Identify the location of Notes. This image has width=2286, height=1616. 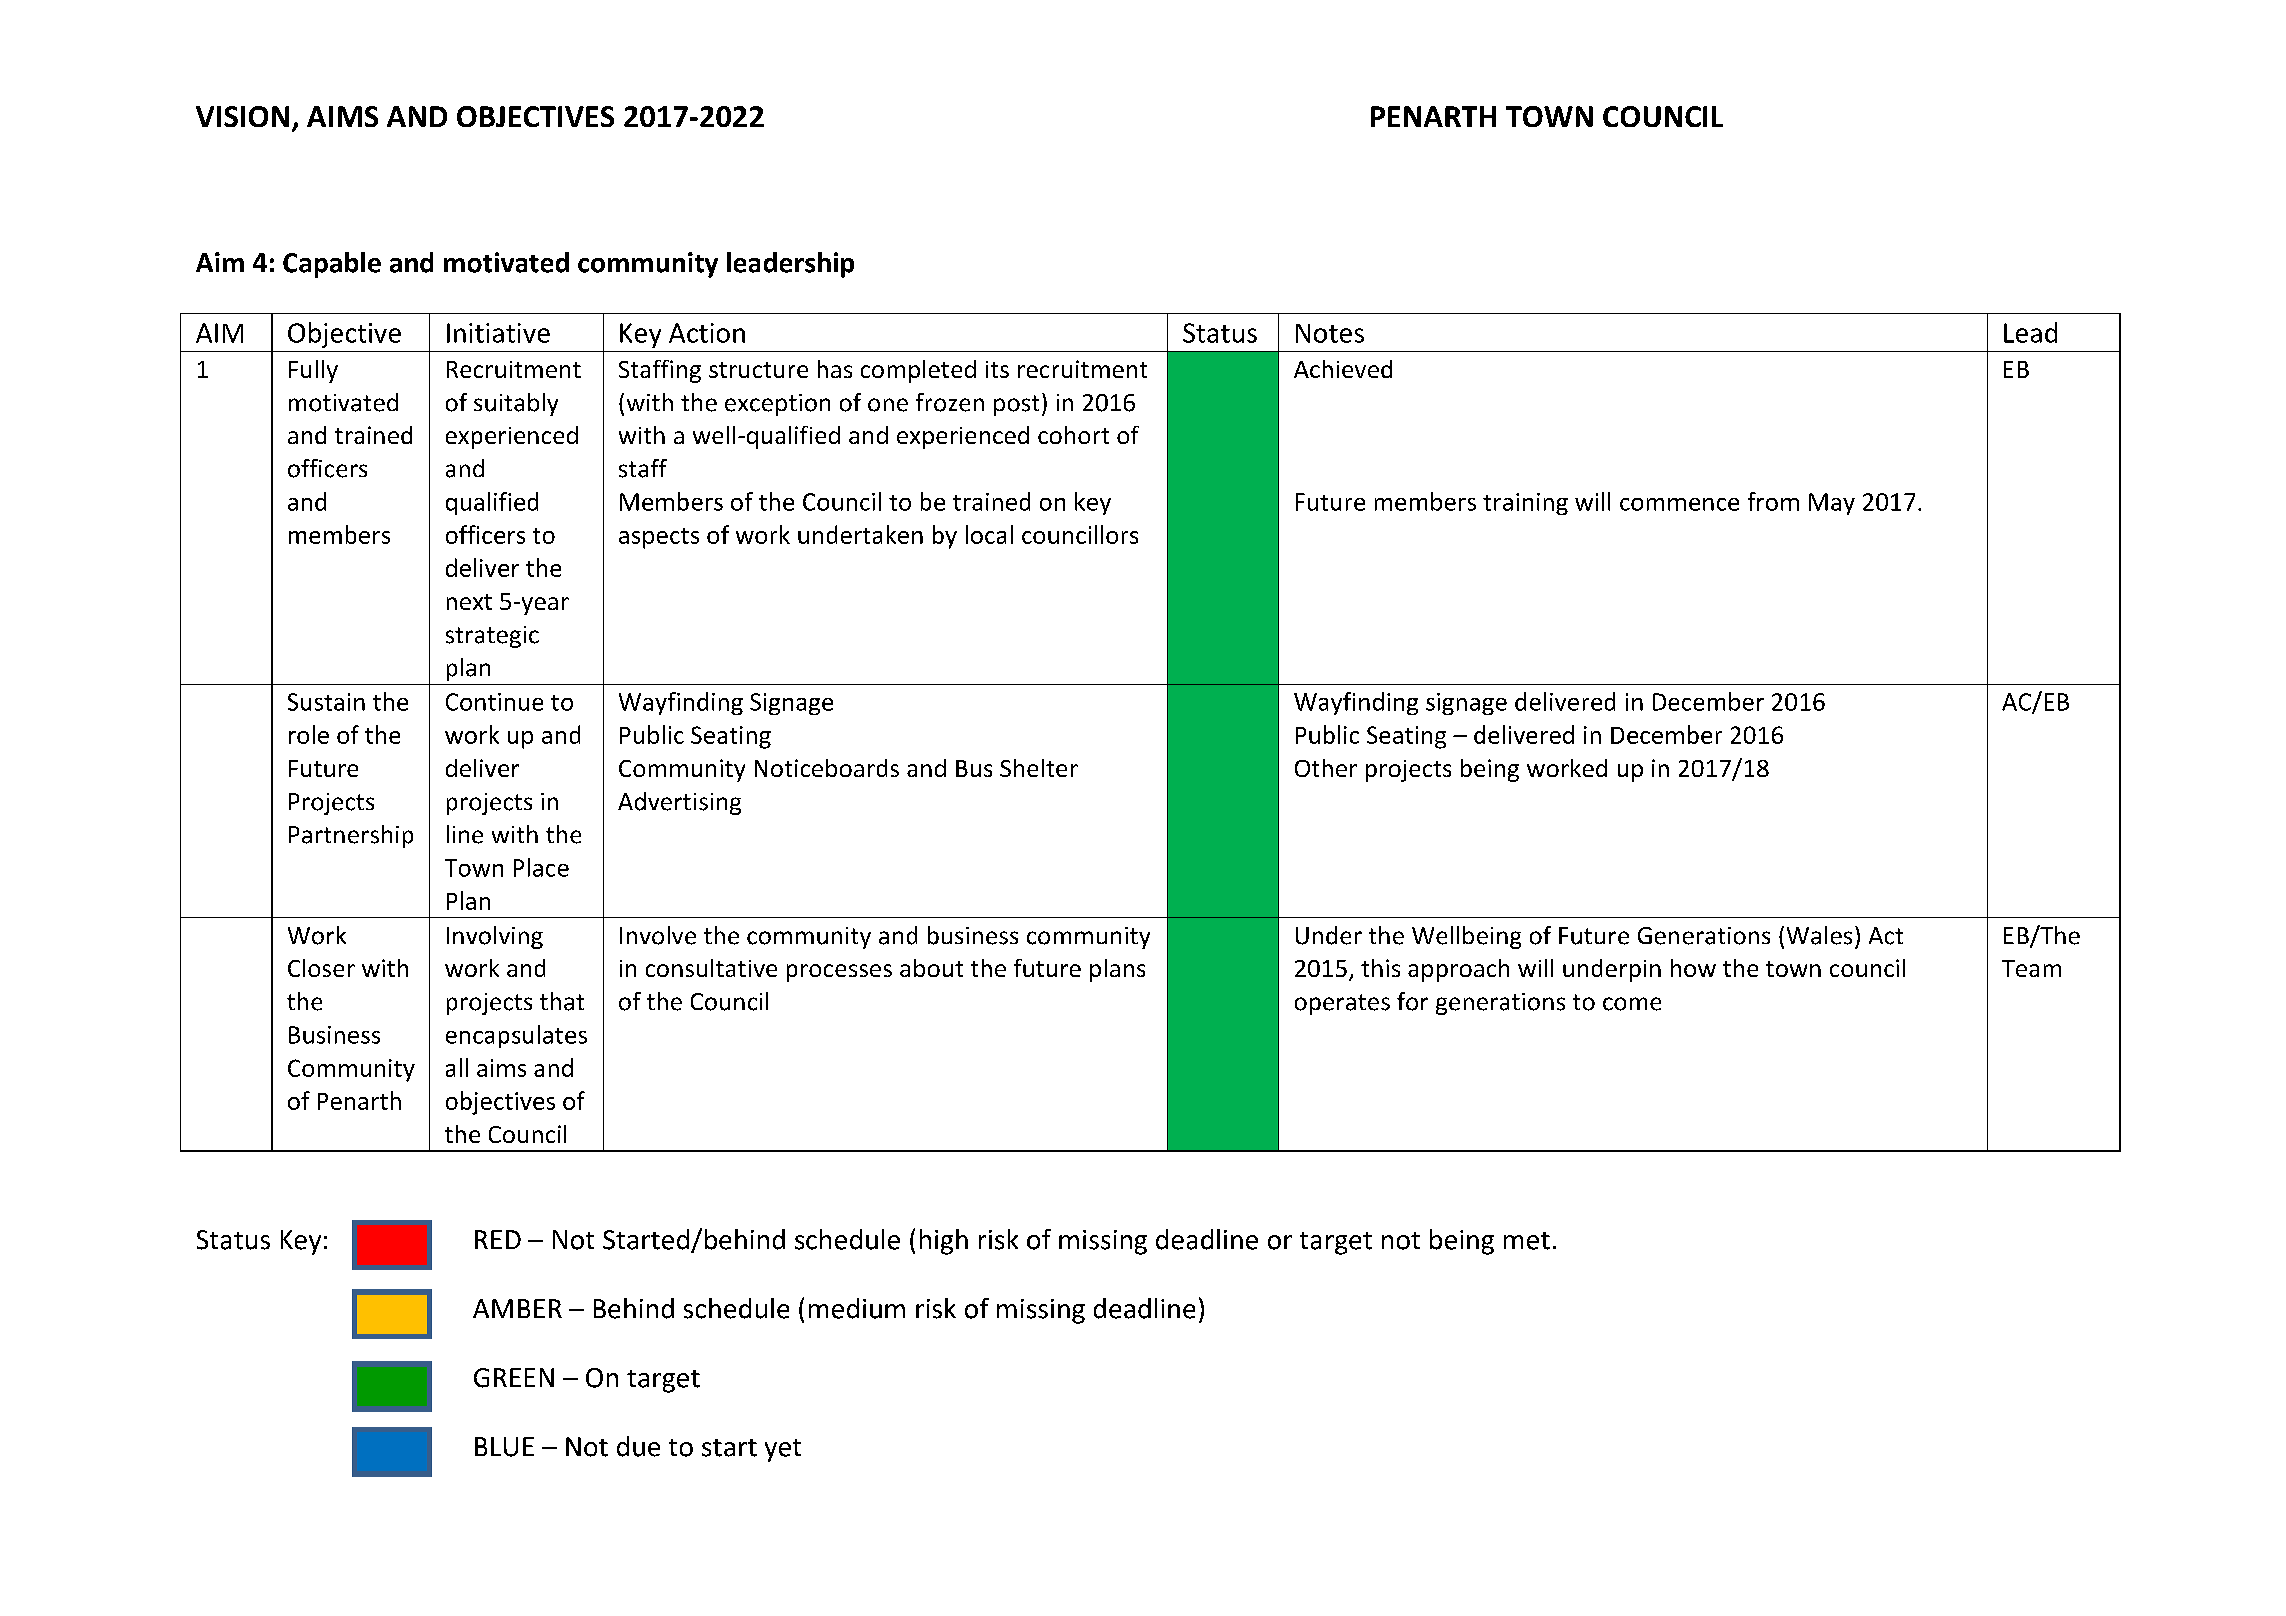
(1330, 333).
